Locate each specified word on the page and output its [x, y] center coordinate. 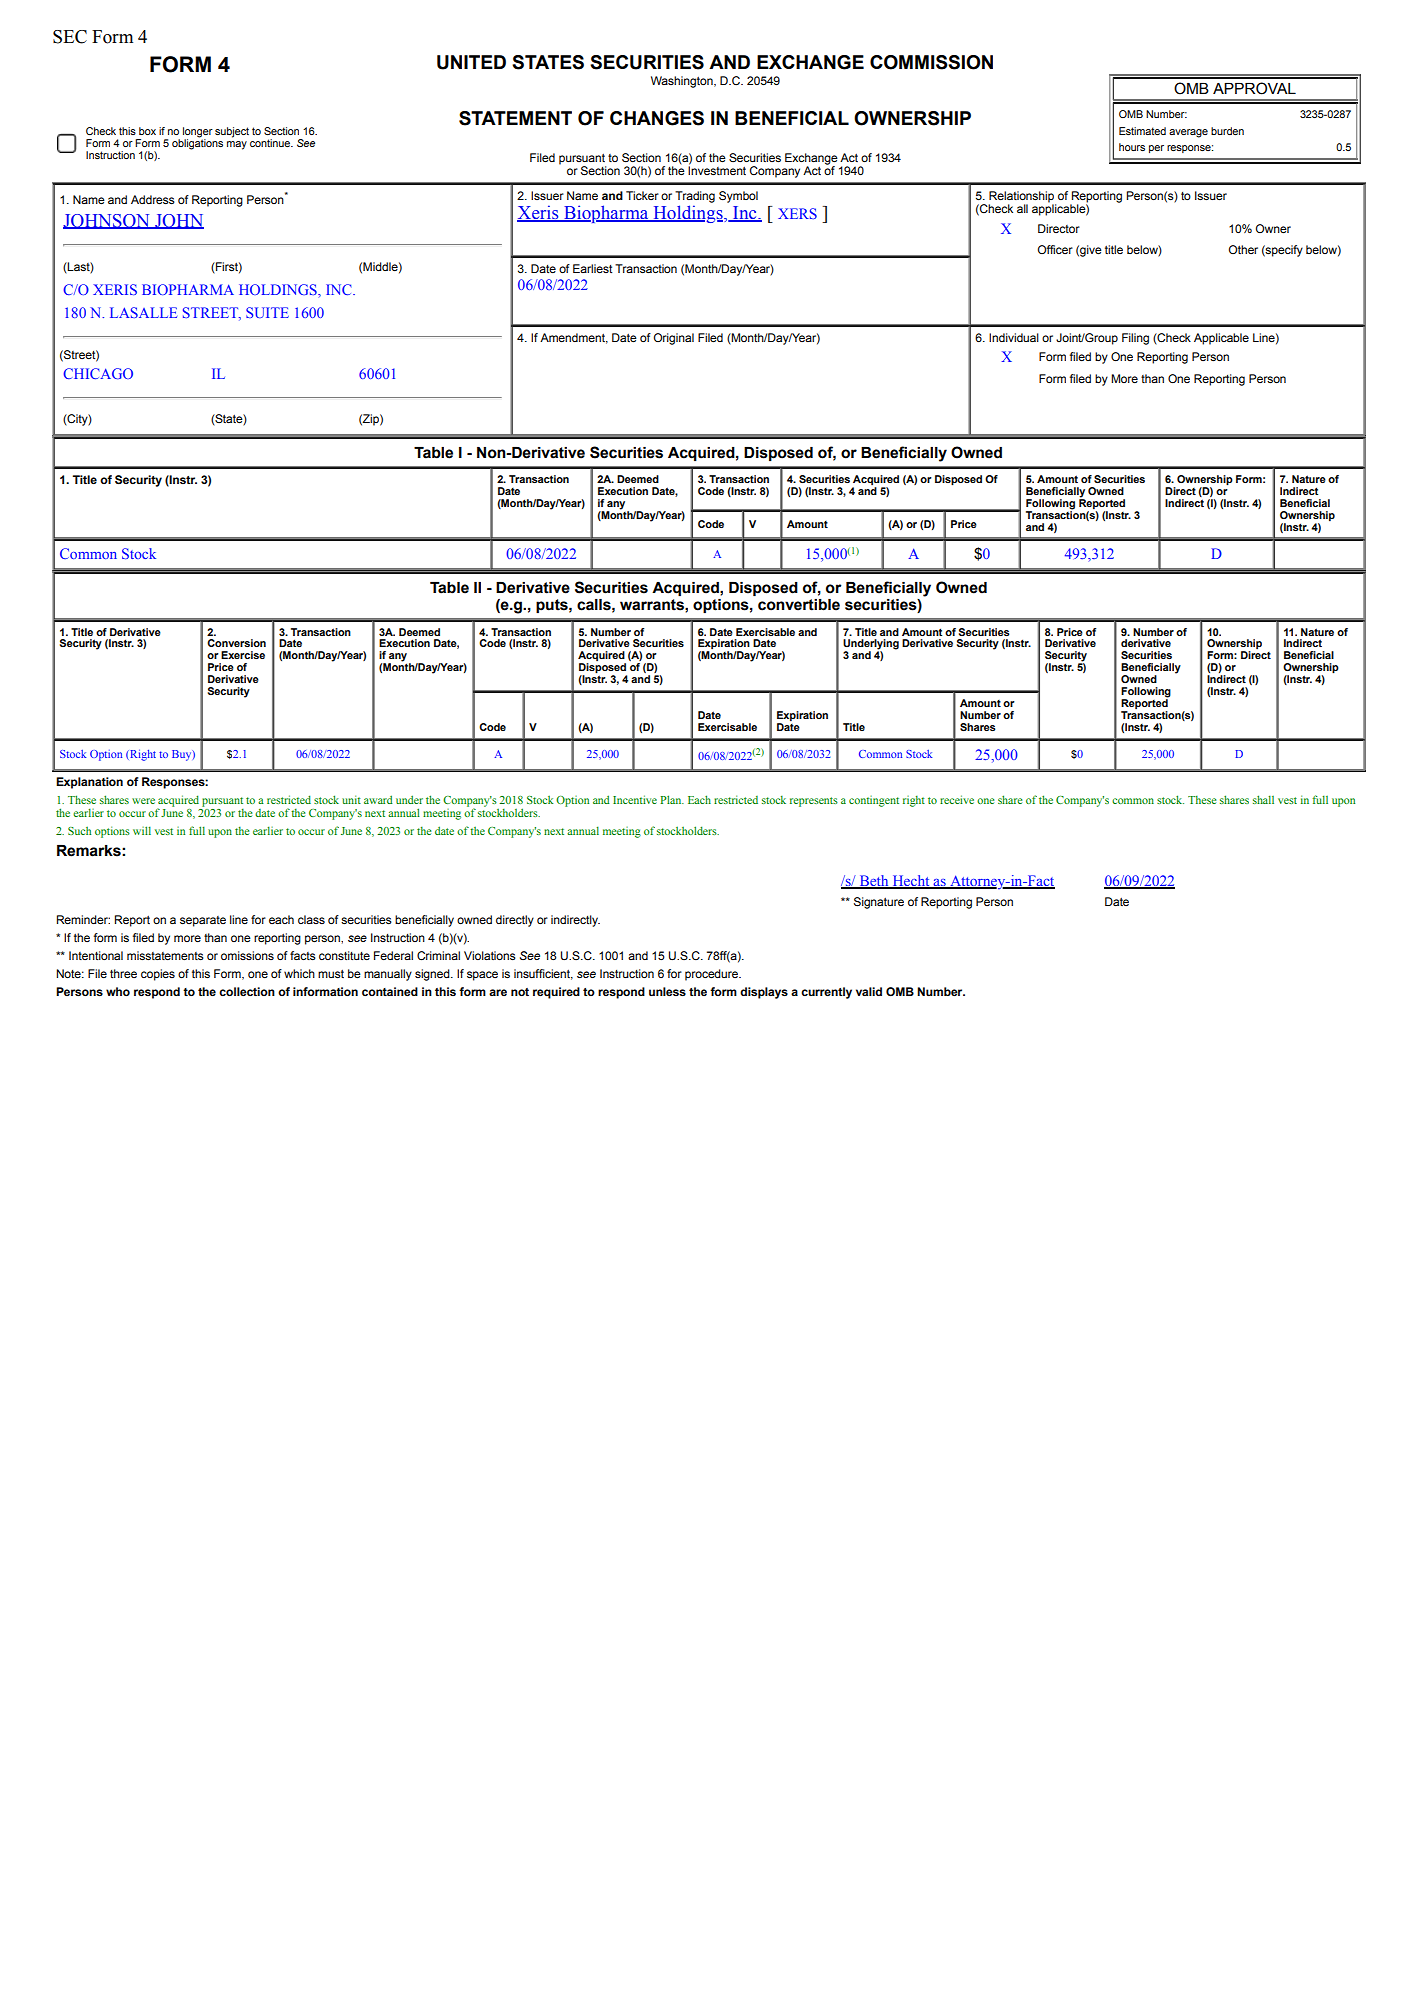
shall [1263, 799]
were [143, 801]
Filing [1135, 339]
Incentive [635, 799]
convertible [799, 605]
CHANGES [657, 118]
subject [232, 132]
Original [674, 339]
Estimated [1142, 131]
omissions [247, 955]
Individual [1014, 337]
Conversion [236, 643]
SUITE [267, 312]
